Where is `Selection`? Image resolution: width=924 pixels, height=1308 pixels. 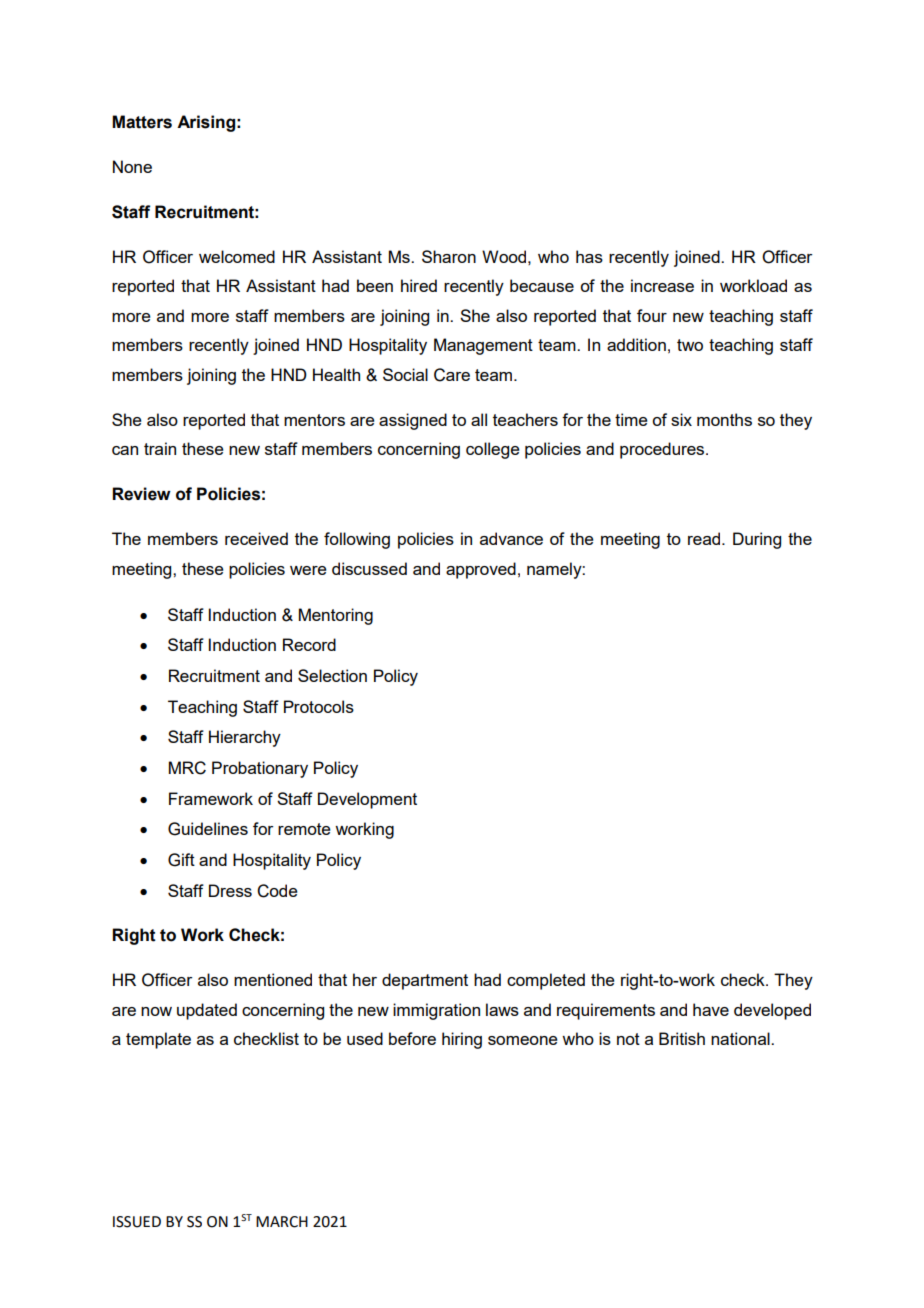 Selection is located at coordinates (332, 675).
